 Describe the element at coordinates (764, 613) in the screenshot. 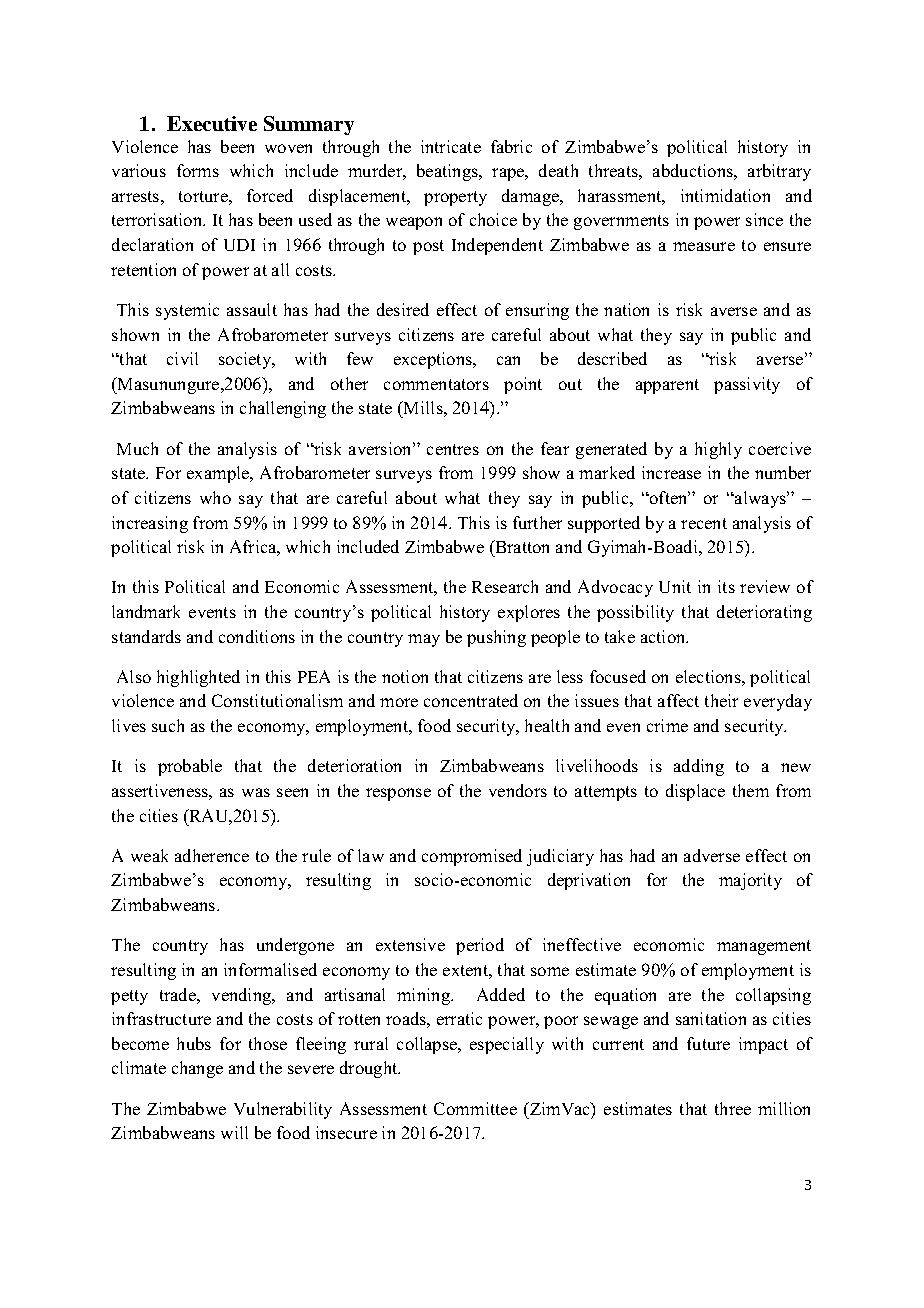

I see `deteriorating` at that location.
